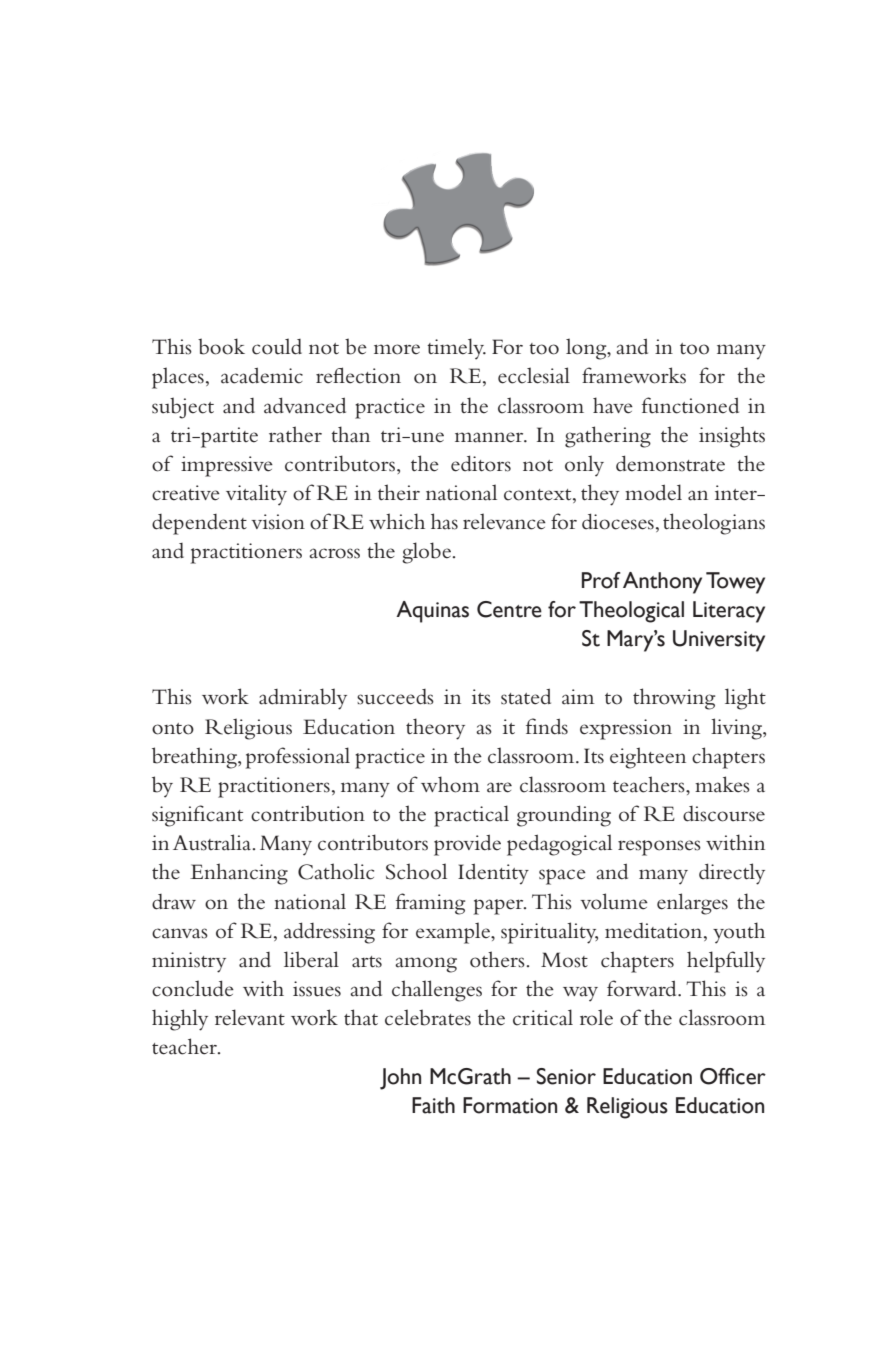  I want to click on functioned, so click(690, 405).
